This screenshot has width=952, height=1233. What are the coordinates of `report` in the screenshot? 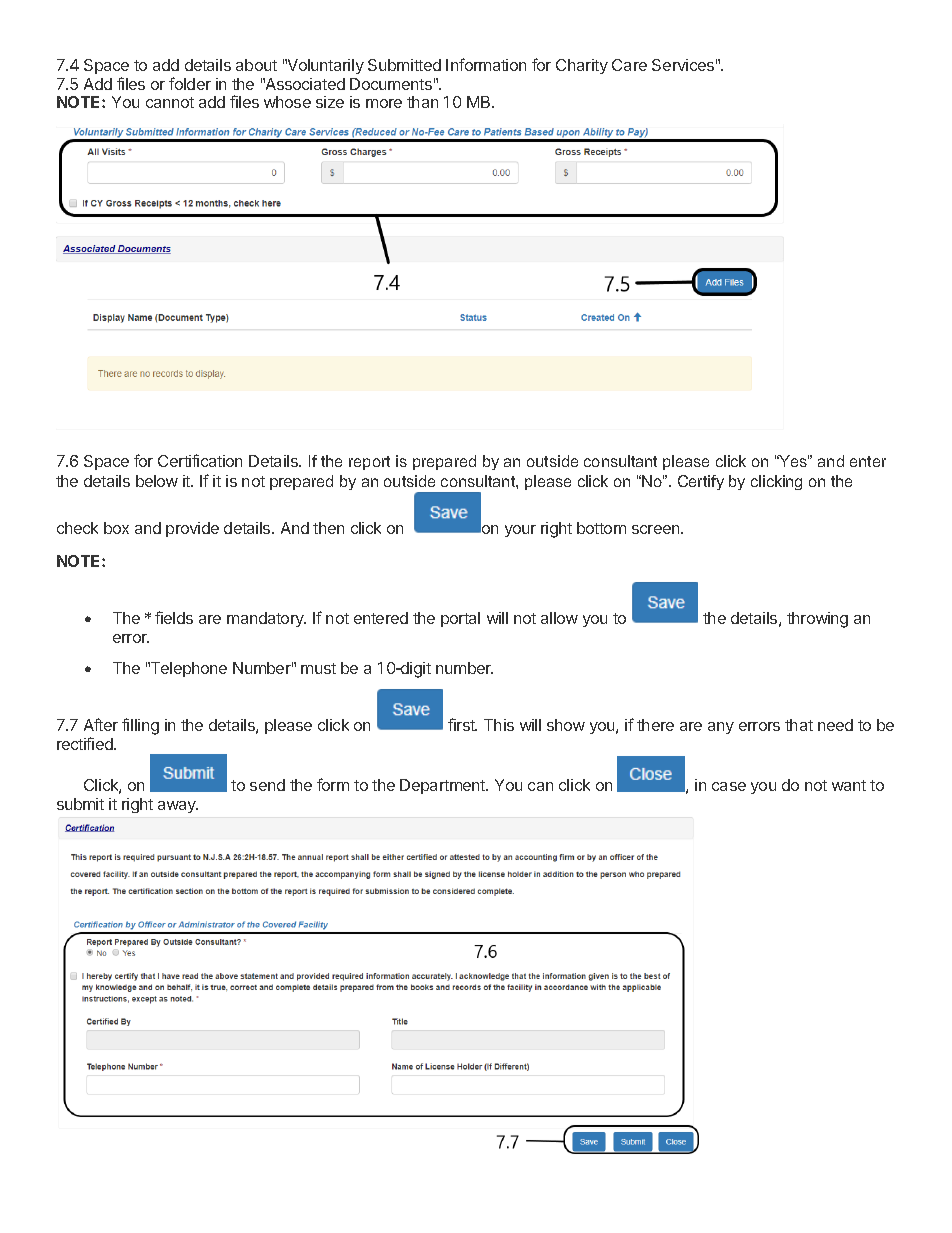 It's located at (369, 463).
